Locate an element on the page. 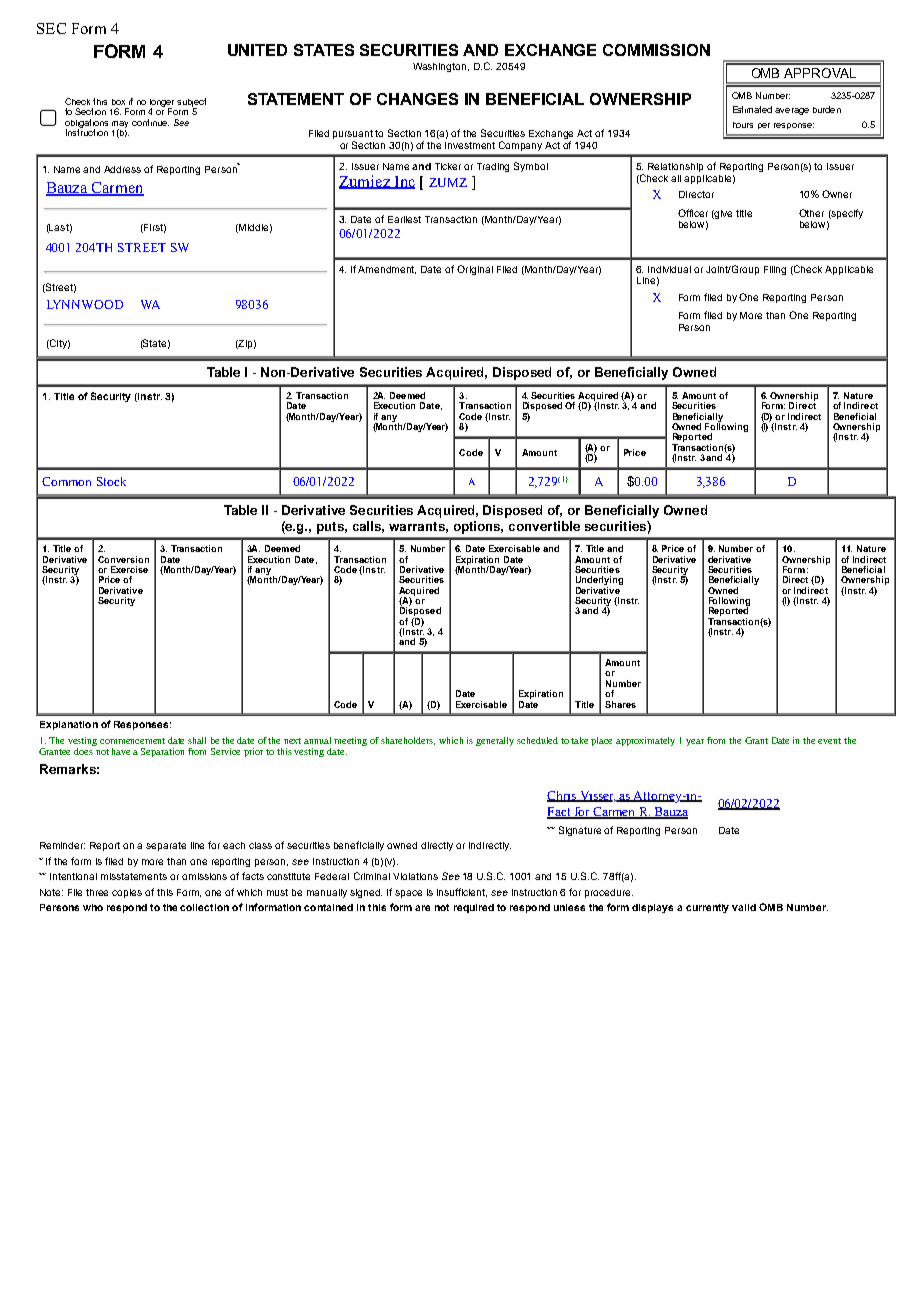  Washington is located at coordinates (441, 67).
